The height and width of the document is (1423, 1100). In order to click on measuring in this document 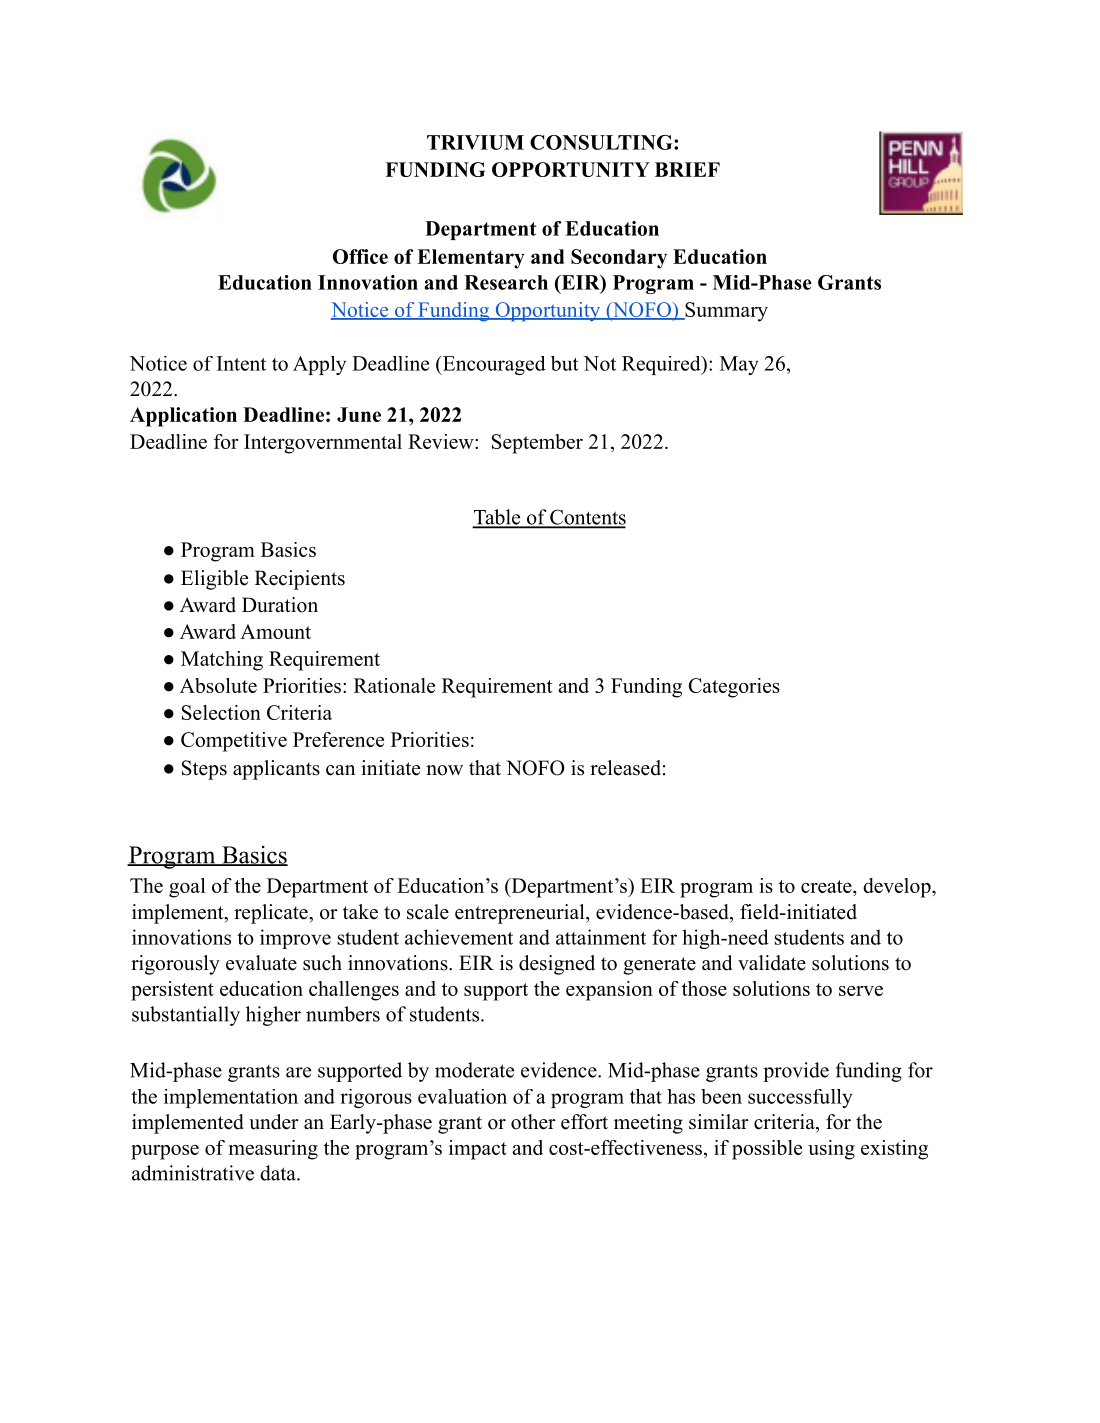, I will do `click(273, 1150)`.
